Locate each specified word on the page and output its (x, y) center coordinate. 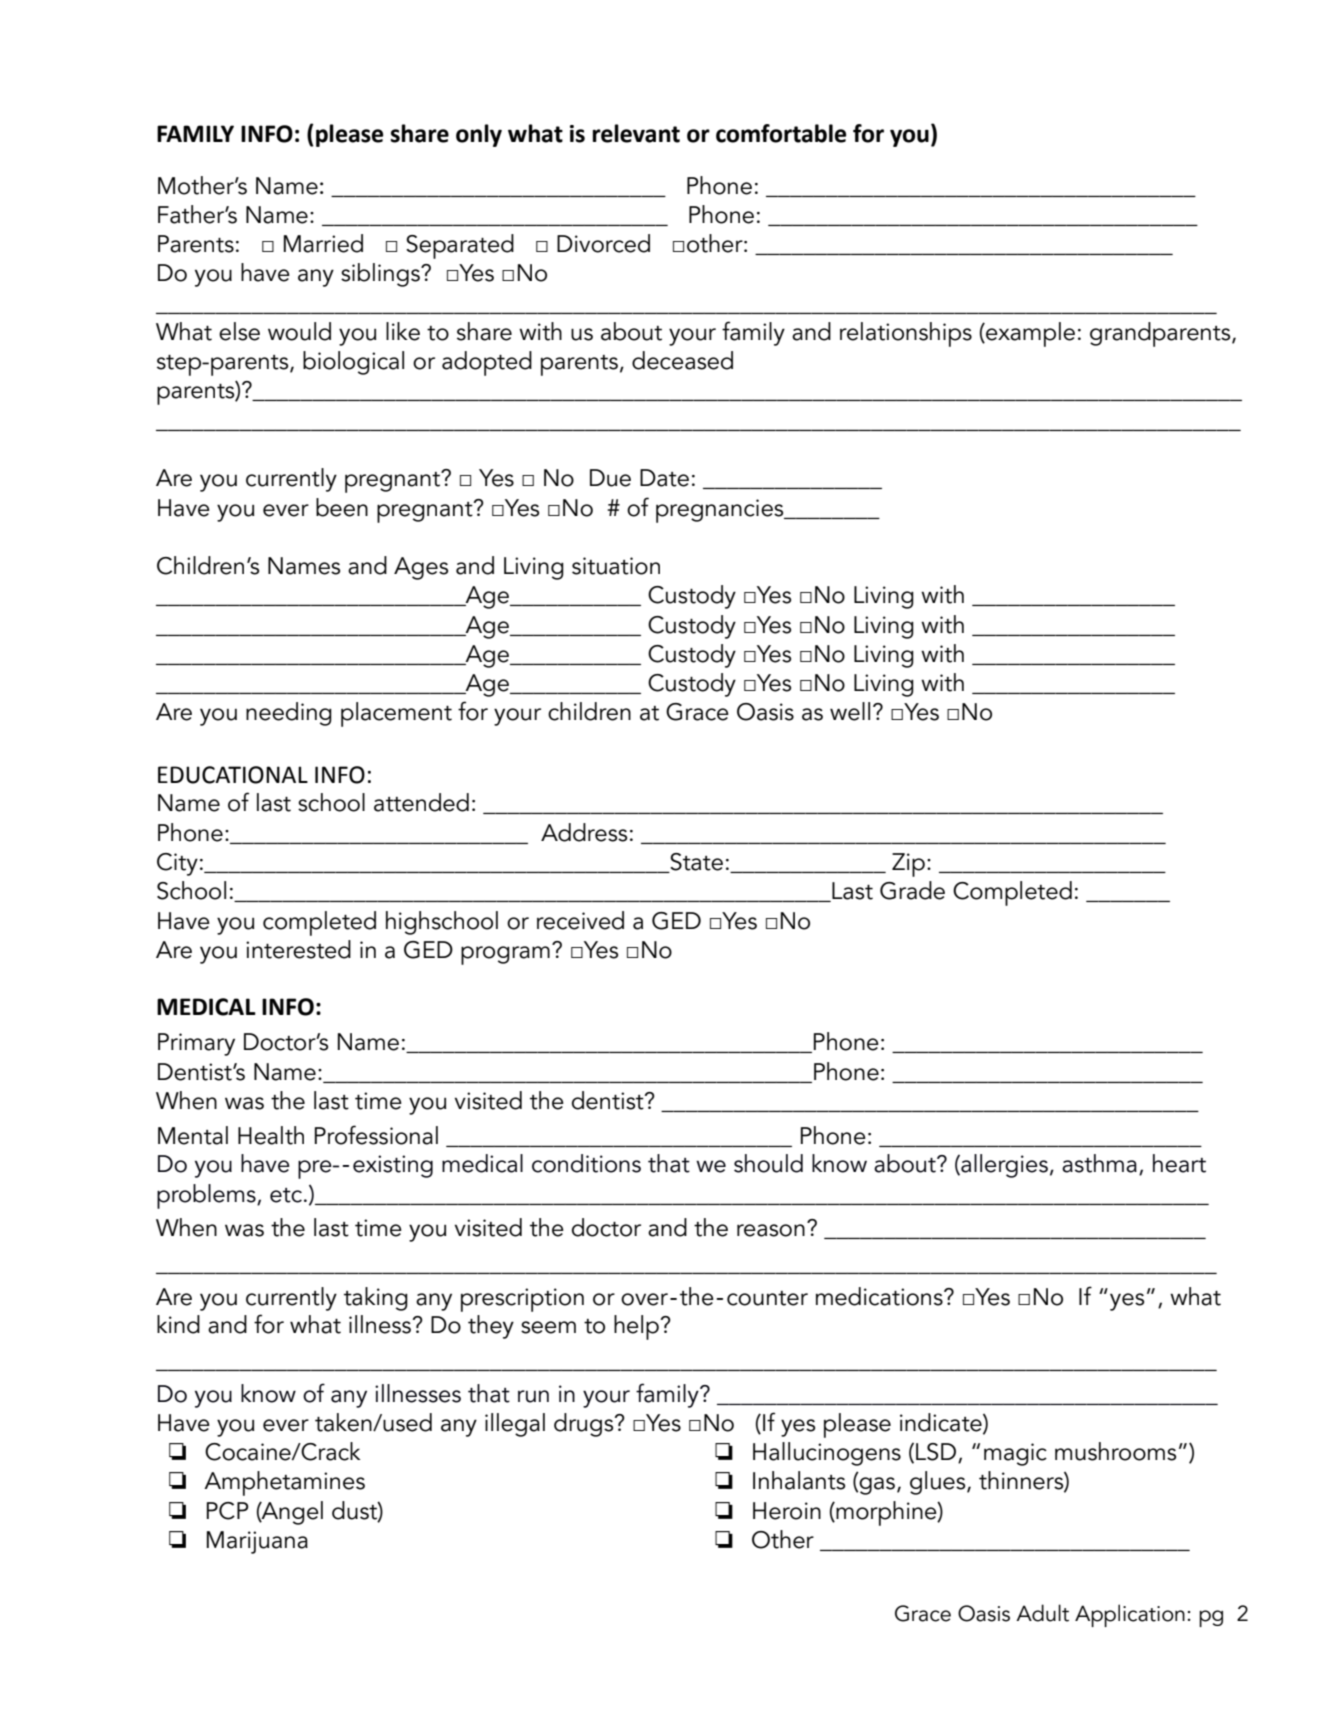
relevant (636, 133)
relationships (906, 334)
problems (207, 1196)
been (342, 507)
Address (584, 832)
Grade (912, 890)
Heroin (787, 1511)
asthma (1099, 1163)
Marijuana (257, 1542)
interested (298, 949)
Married (323, 243)
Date (664, 478)
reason (771, 1230)
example (1029, 334)
